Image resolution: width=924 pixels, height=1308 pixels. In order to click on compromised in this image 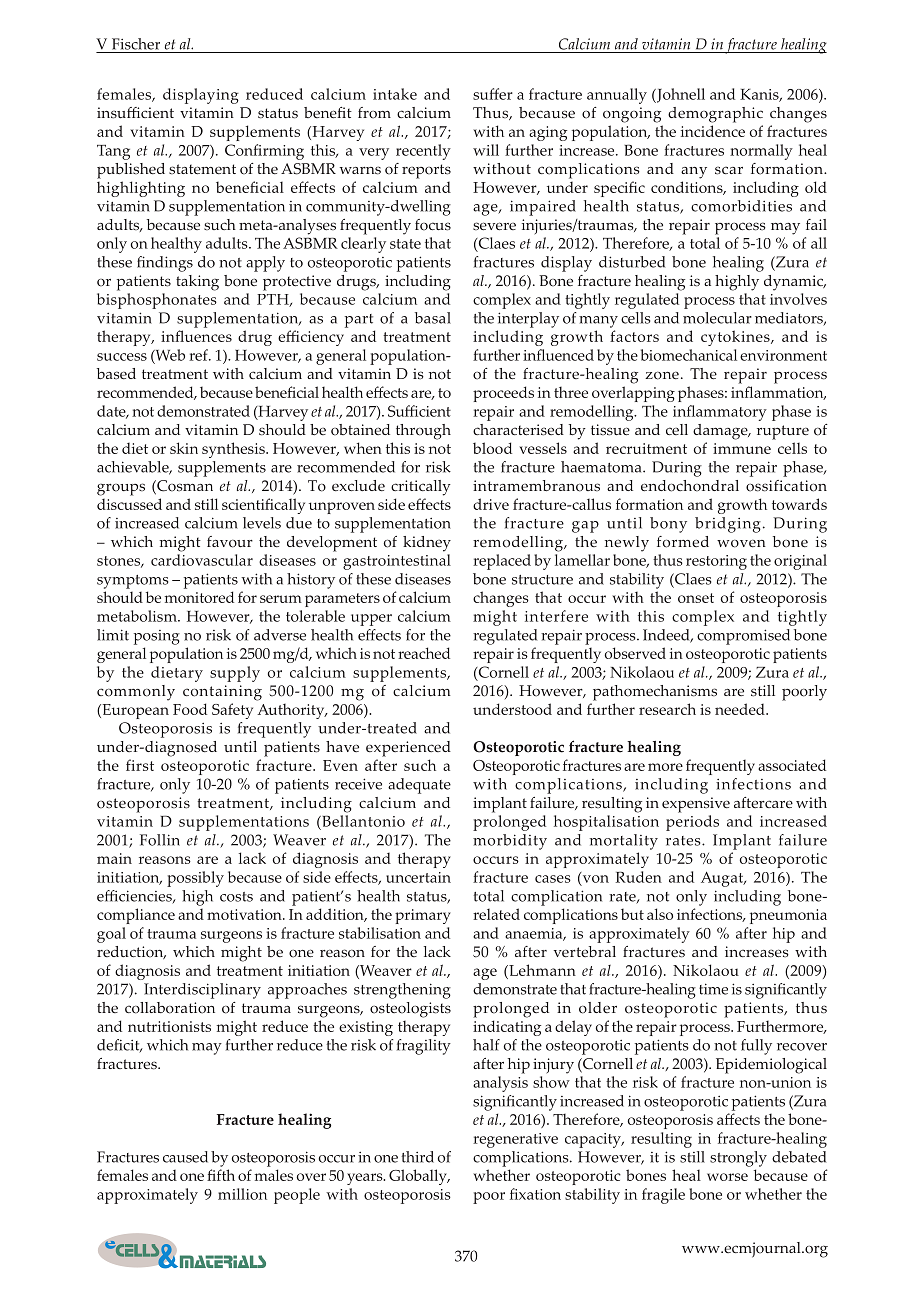, I will do `click(743, 637)`.
